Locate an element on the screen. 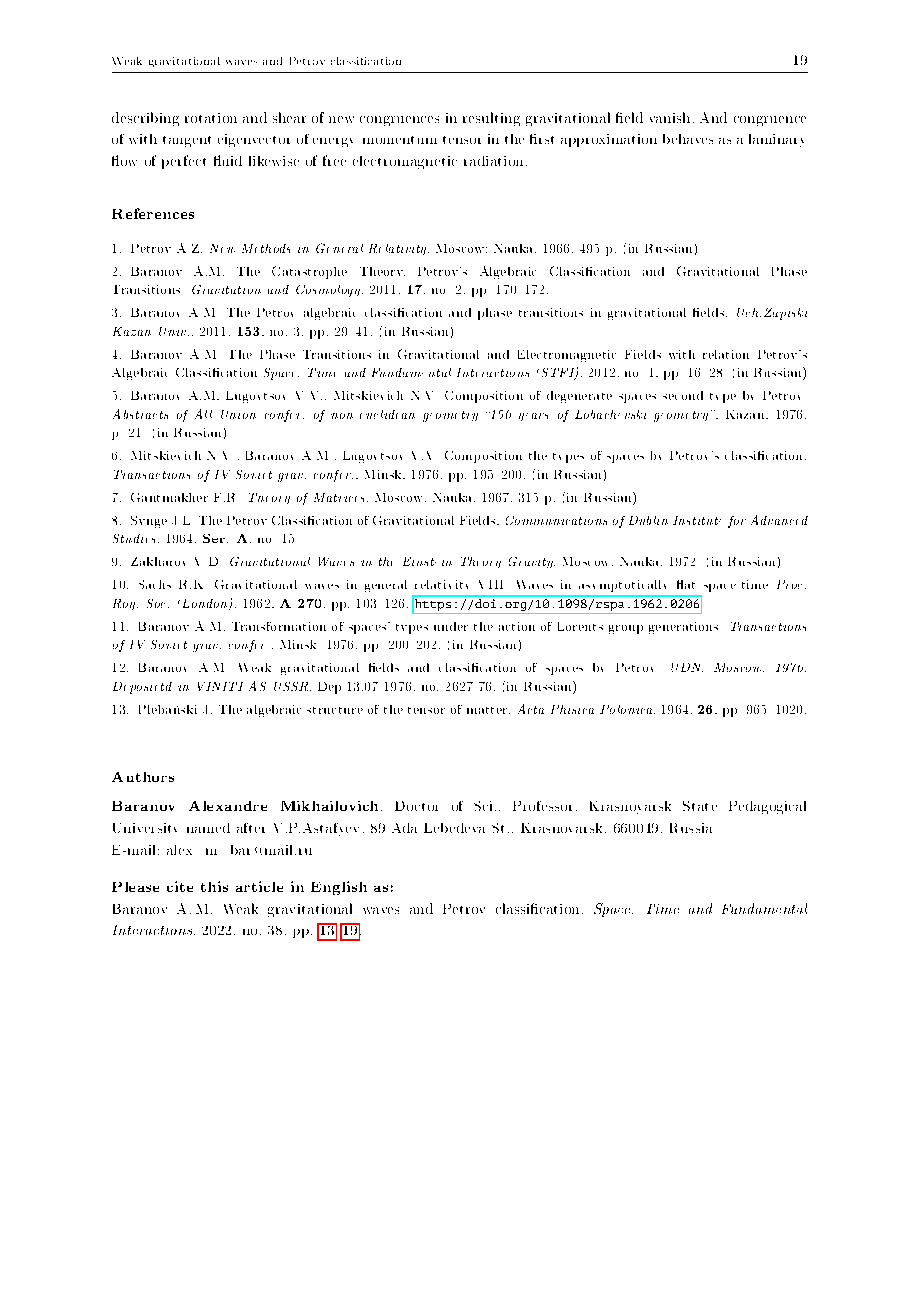 This screenshot has width=924, height=1308. behaves is located at coordinates (688, 139).
